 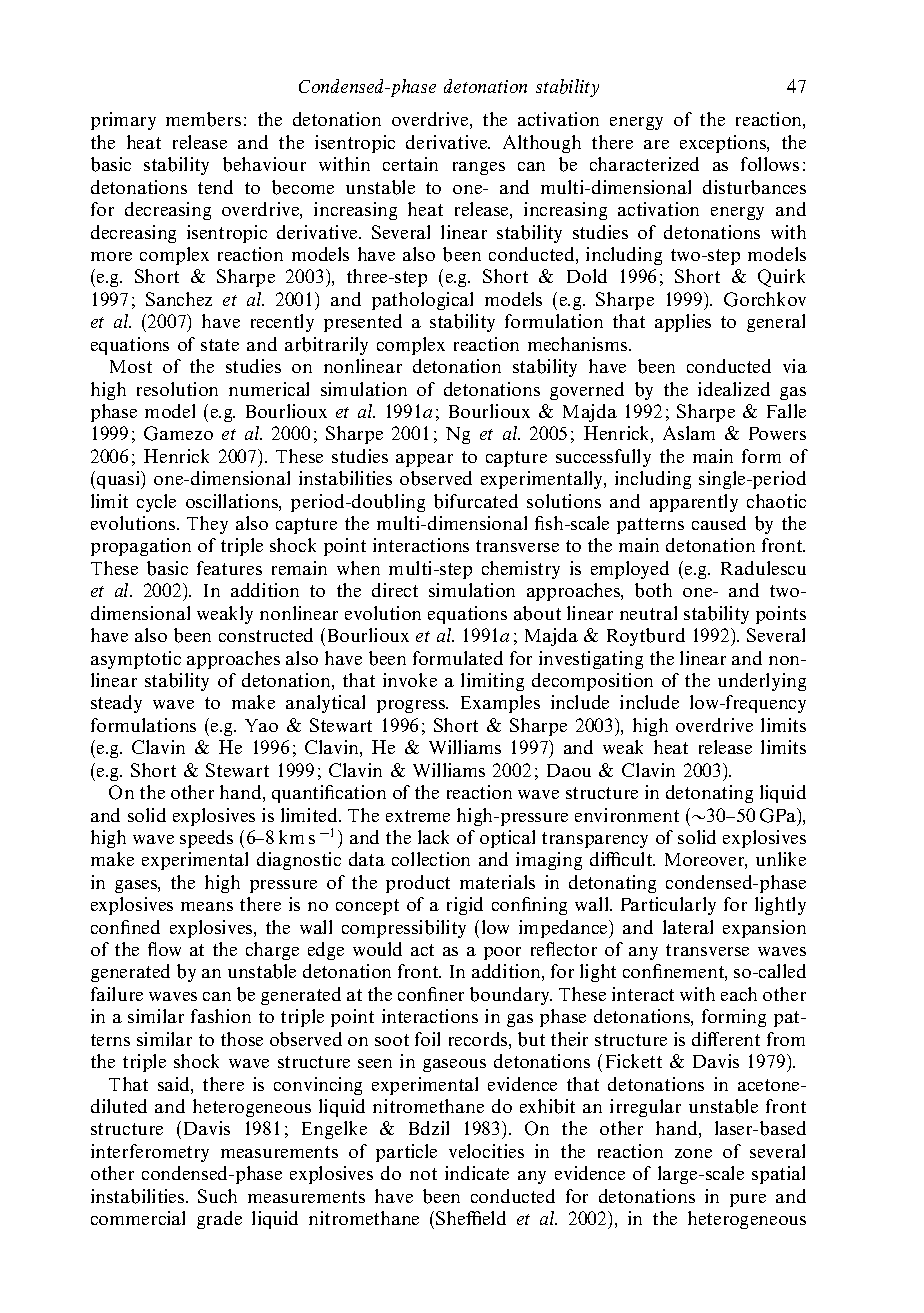 What do you see at coordinates (465, 906) in the screenshot?
I see `rigid` at bounding box center [465, 906].
